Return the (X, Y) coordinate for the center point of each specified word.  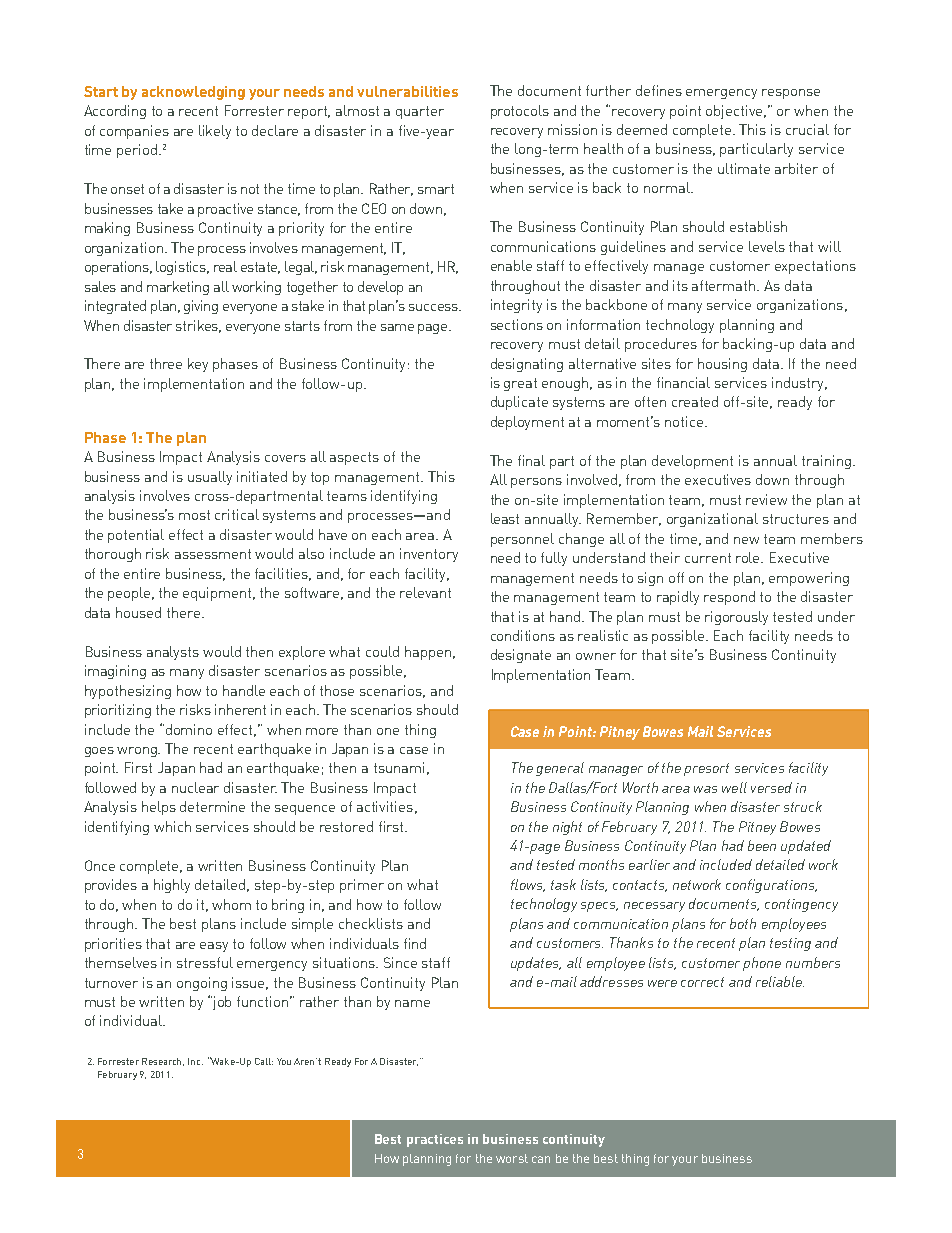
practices (435, 1140)
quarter (420, 112)
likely (215, 132)
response (791, 94)
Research (163, 1062)
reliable (780, 981)
